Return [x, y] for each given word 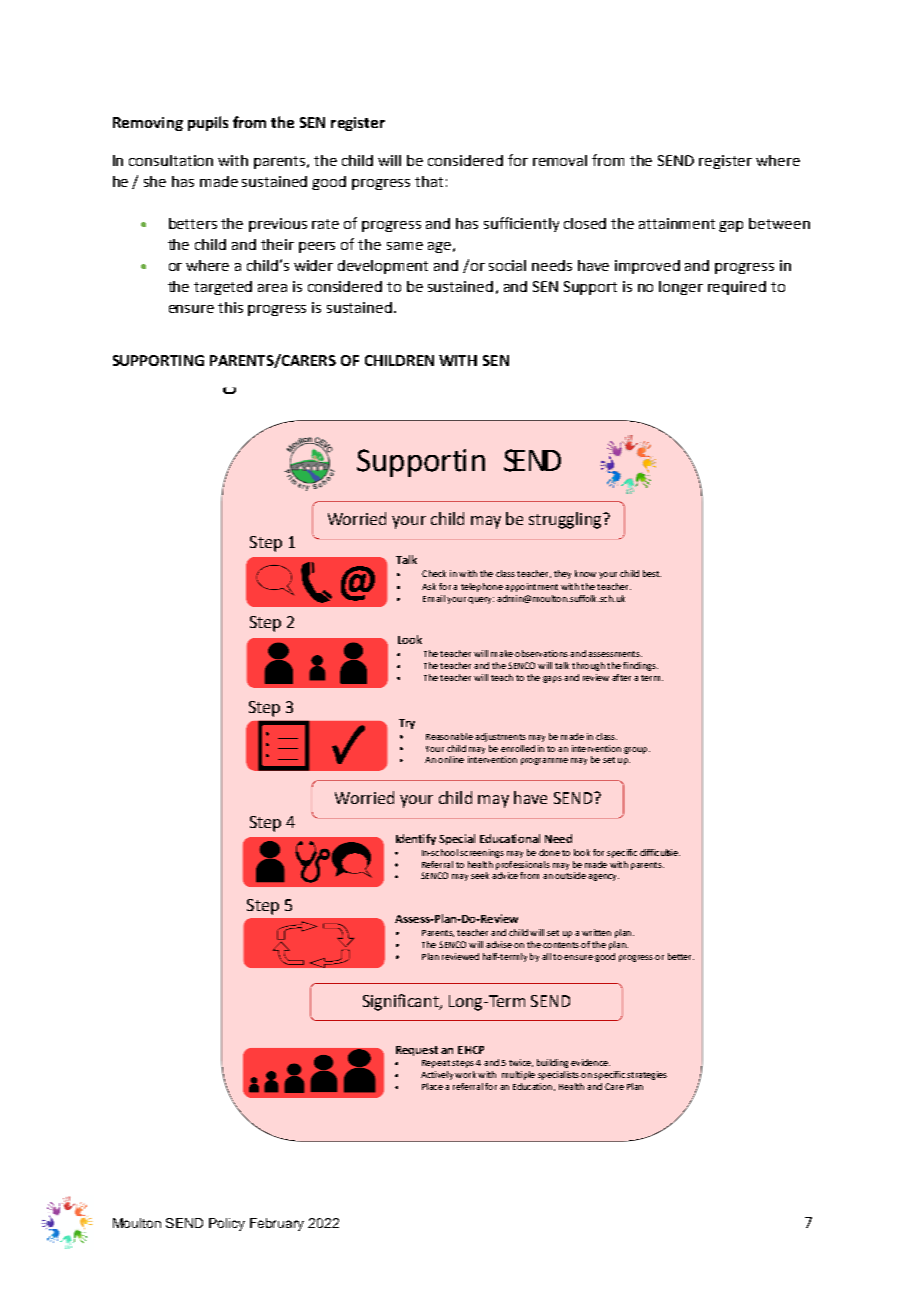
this [230, 307]
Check [434, 573]
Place [432, 1086]
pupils [208, 123]
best [652, 573]
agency [603, 877]
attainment [677, 223]
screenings [482, 853]
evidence [590, 1062]
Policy [227, 1224]
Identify [416, 839]
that [429, 181]
